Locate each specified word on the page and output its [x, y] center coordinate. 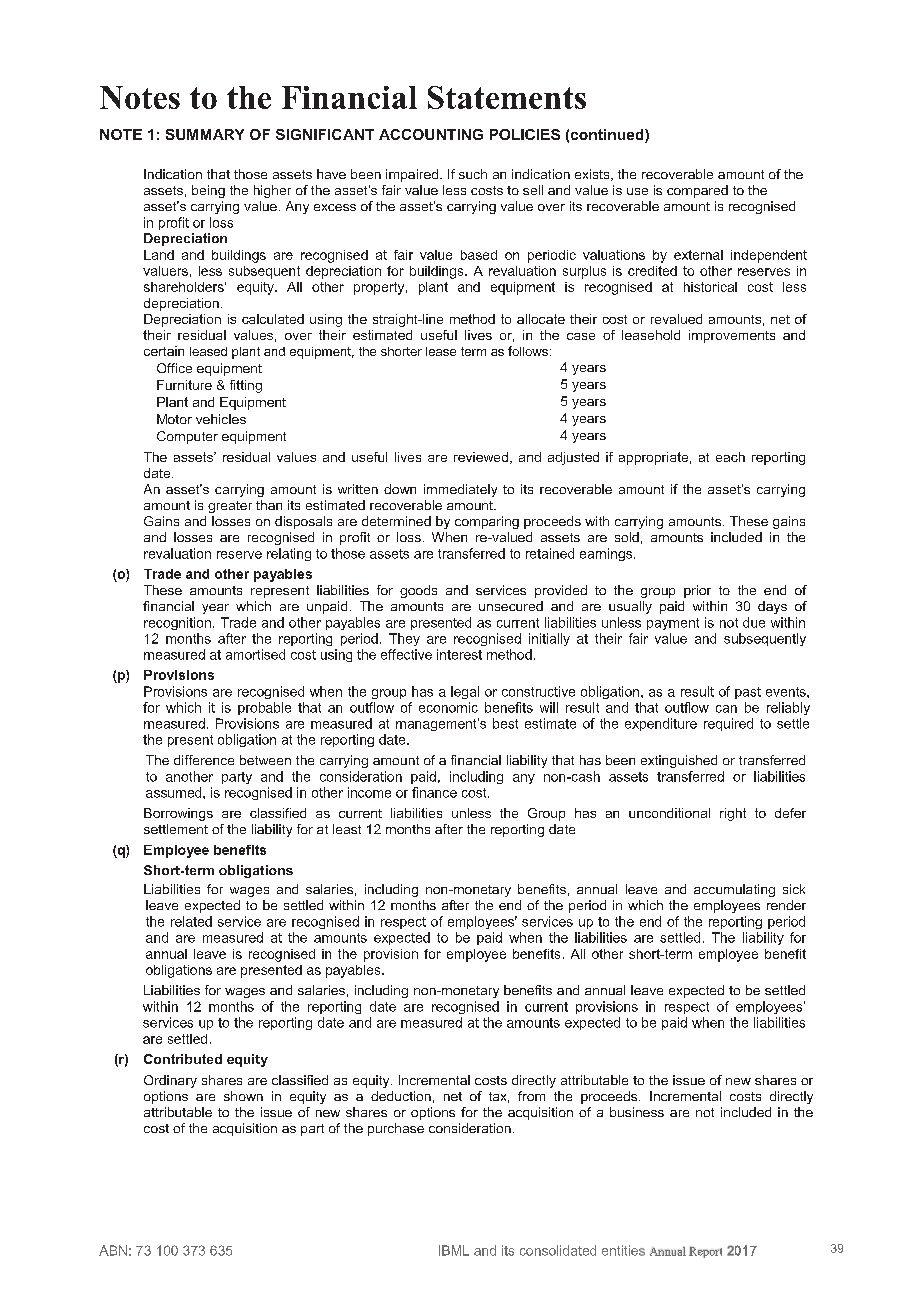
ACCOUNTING [431, 134]
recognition [177, 623]
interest [459, 654]
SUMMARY [205, 134]
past [748, 693]
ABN [113, 1250]
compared [697, 191]
